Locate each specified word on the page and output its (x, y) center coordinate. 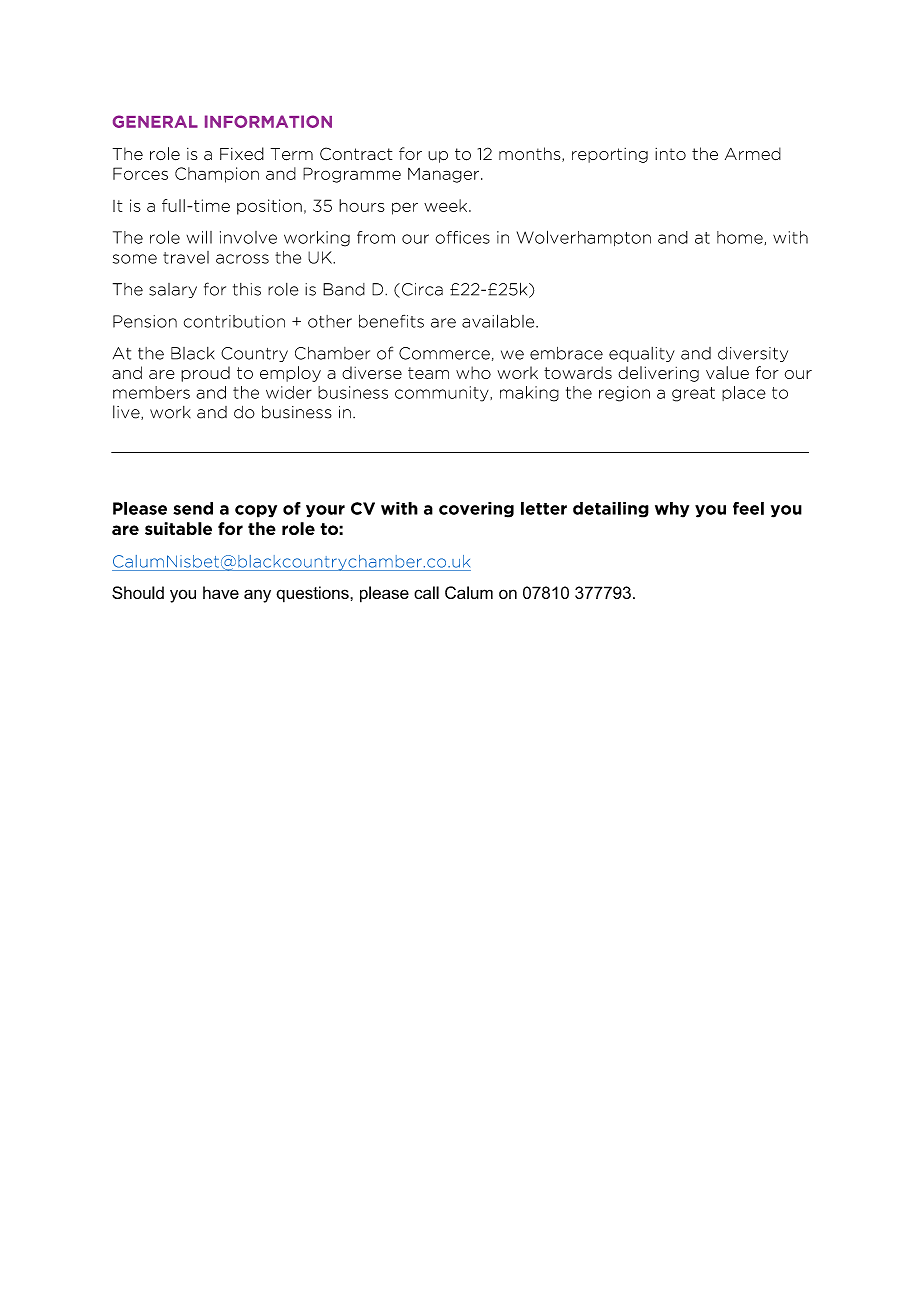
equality (642, 354)
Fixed (242, 153)
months (531, 154)
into (670, 154)
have (221, 592)
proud (205, 374)
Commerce (444, 353)
